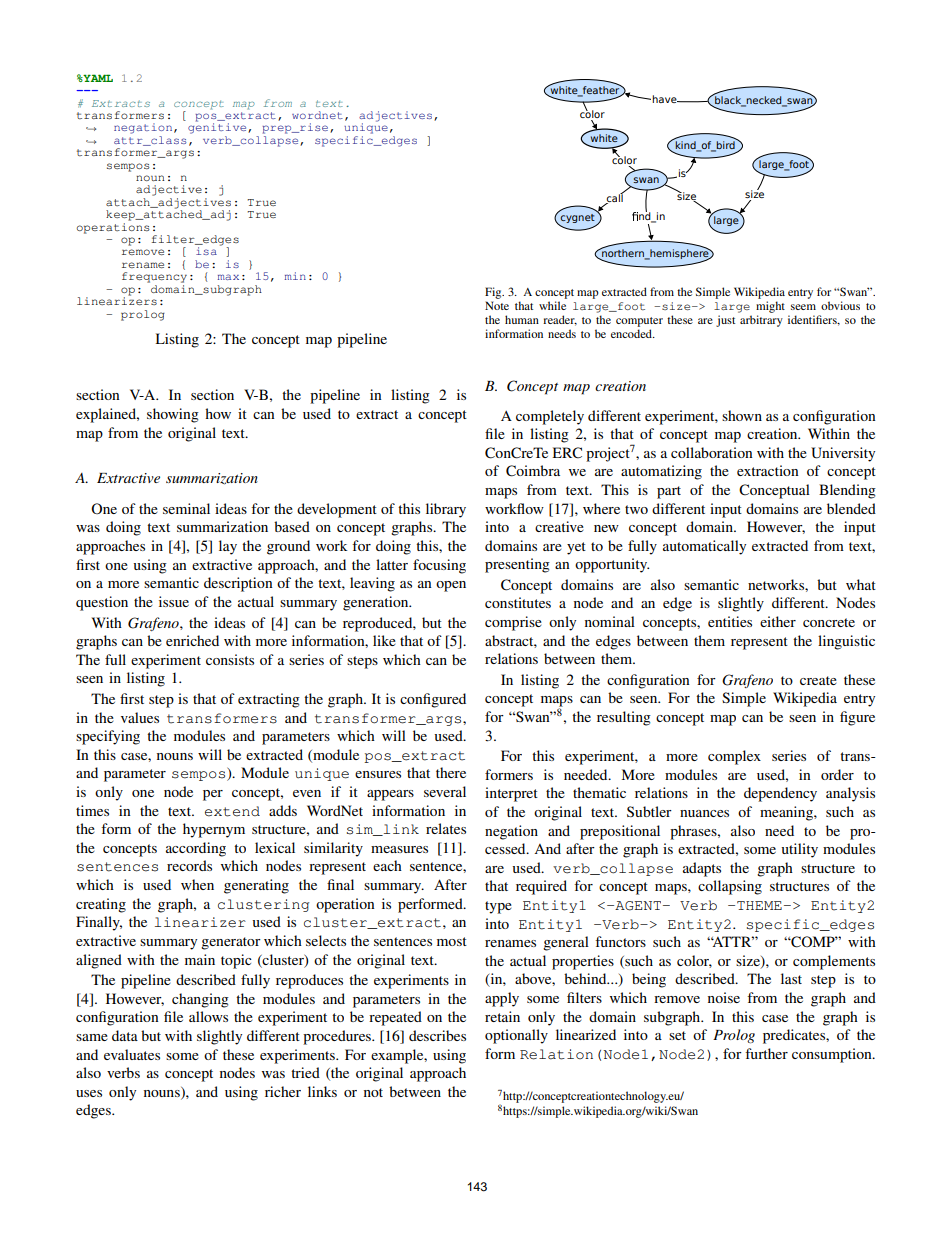 This screenshot has width=952, height=1233. What do you see at coordinates (451, 772) in the screenshot?
I see `there` at bounding box center [451, 772].
